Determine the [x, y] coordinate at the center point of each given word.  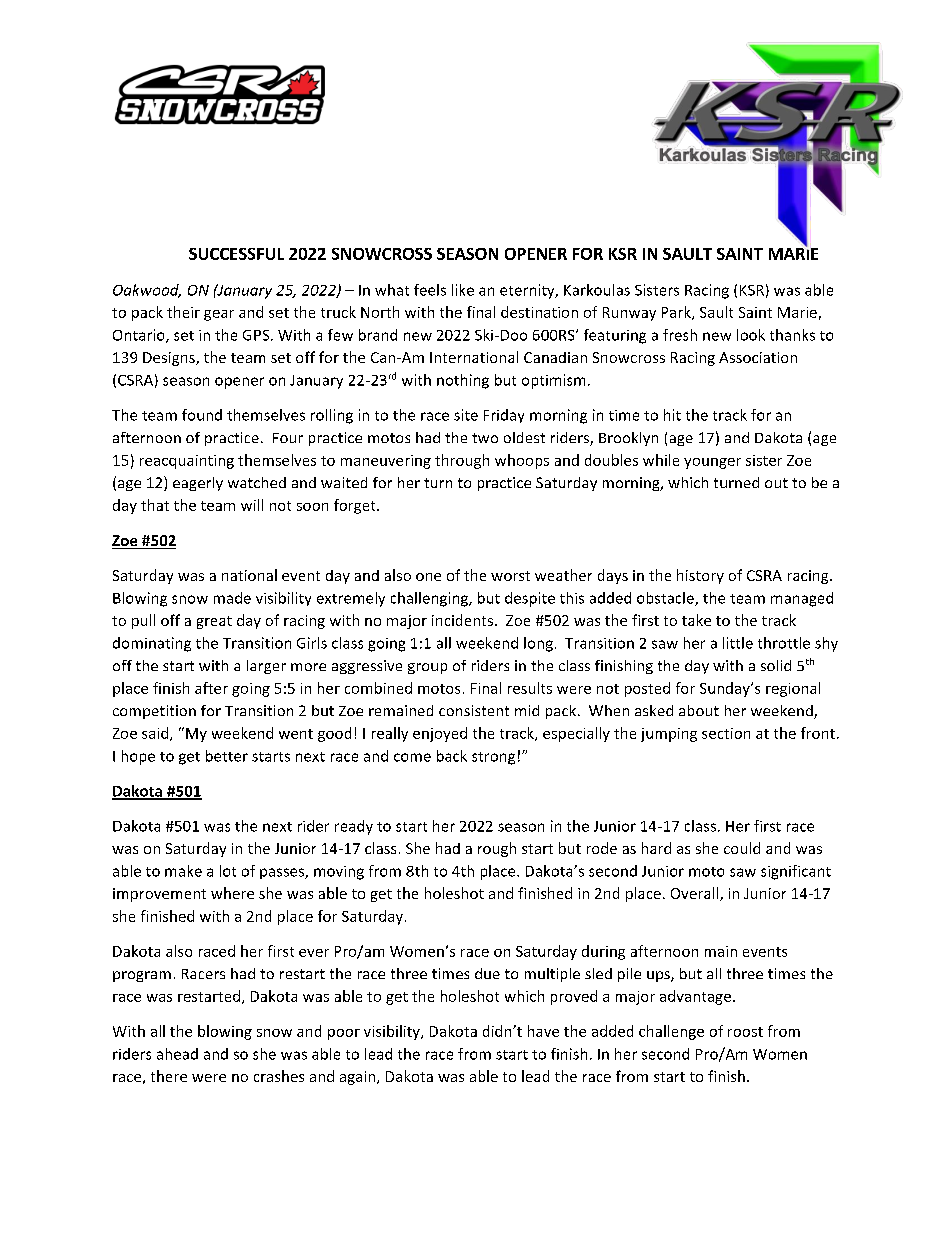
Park [677, 313]
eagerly [198, 484]
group [427, 668]
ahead [177, 1054]
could [742, 848]
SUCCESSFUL [236, 254]
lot [228, 871]
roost [745, 1032]
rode [602, 848]
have [543, 1031]
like [463, 290]
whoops [522, 461]
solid [776, 665]
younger [712, 463]
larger [266, 667]
